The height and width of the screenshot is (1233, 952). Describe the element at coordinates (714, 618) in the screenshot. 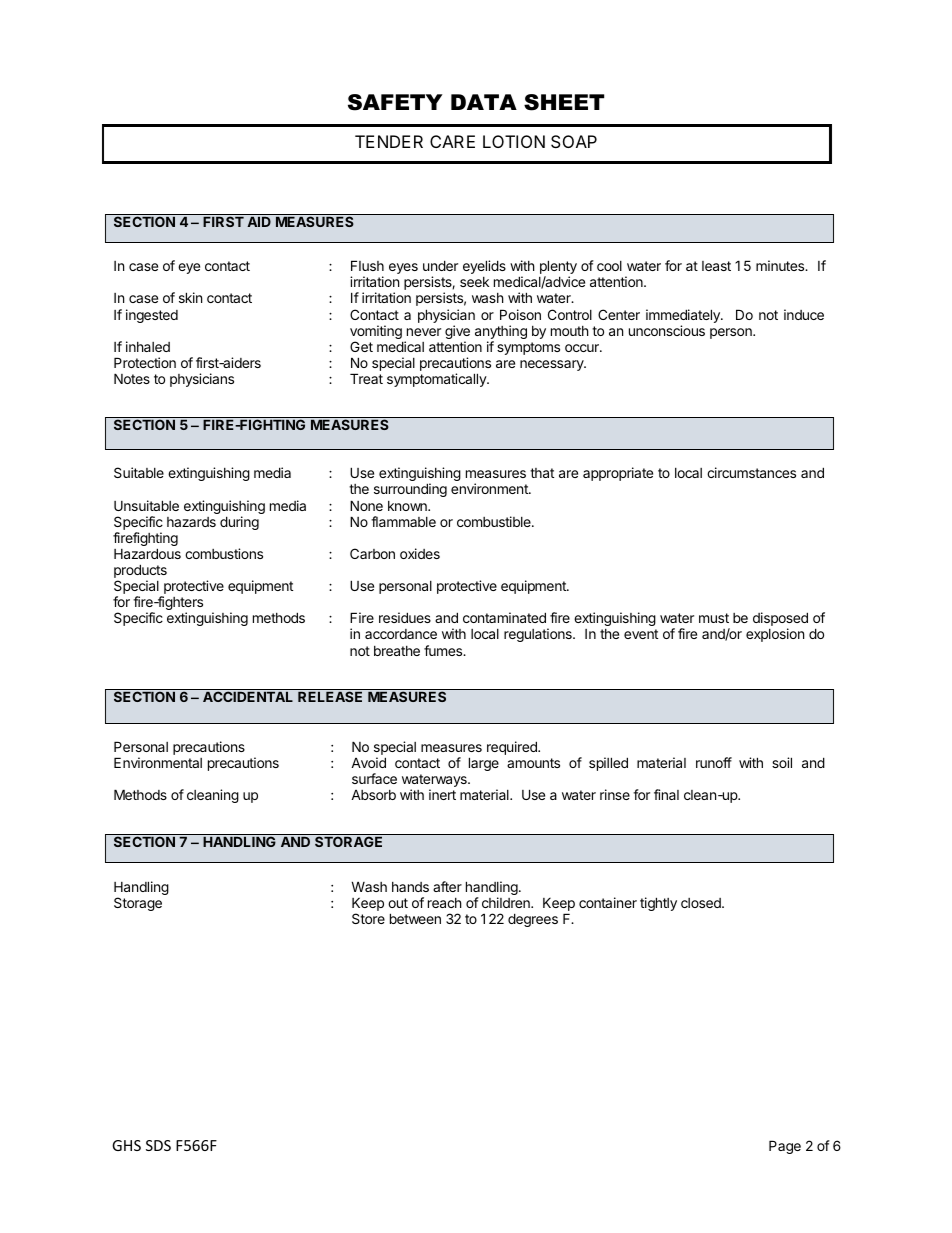

I see `must` at that location.
